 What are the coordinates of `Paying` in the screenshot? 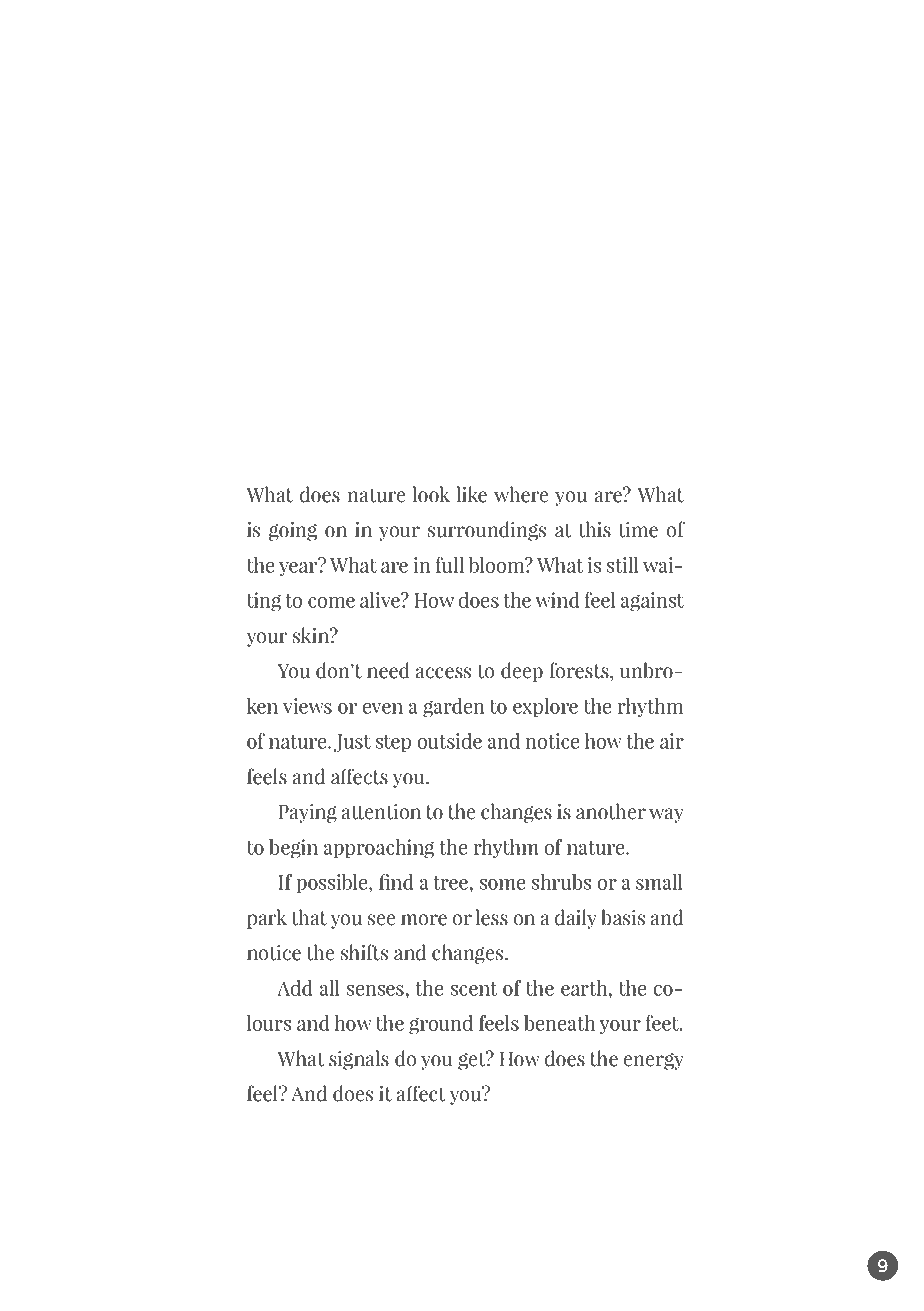 It's located at (307, 813).
